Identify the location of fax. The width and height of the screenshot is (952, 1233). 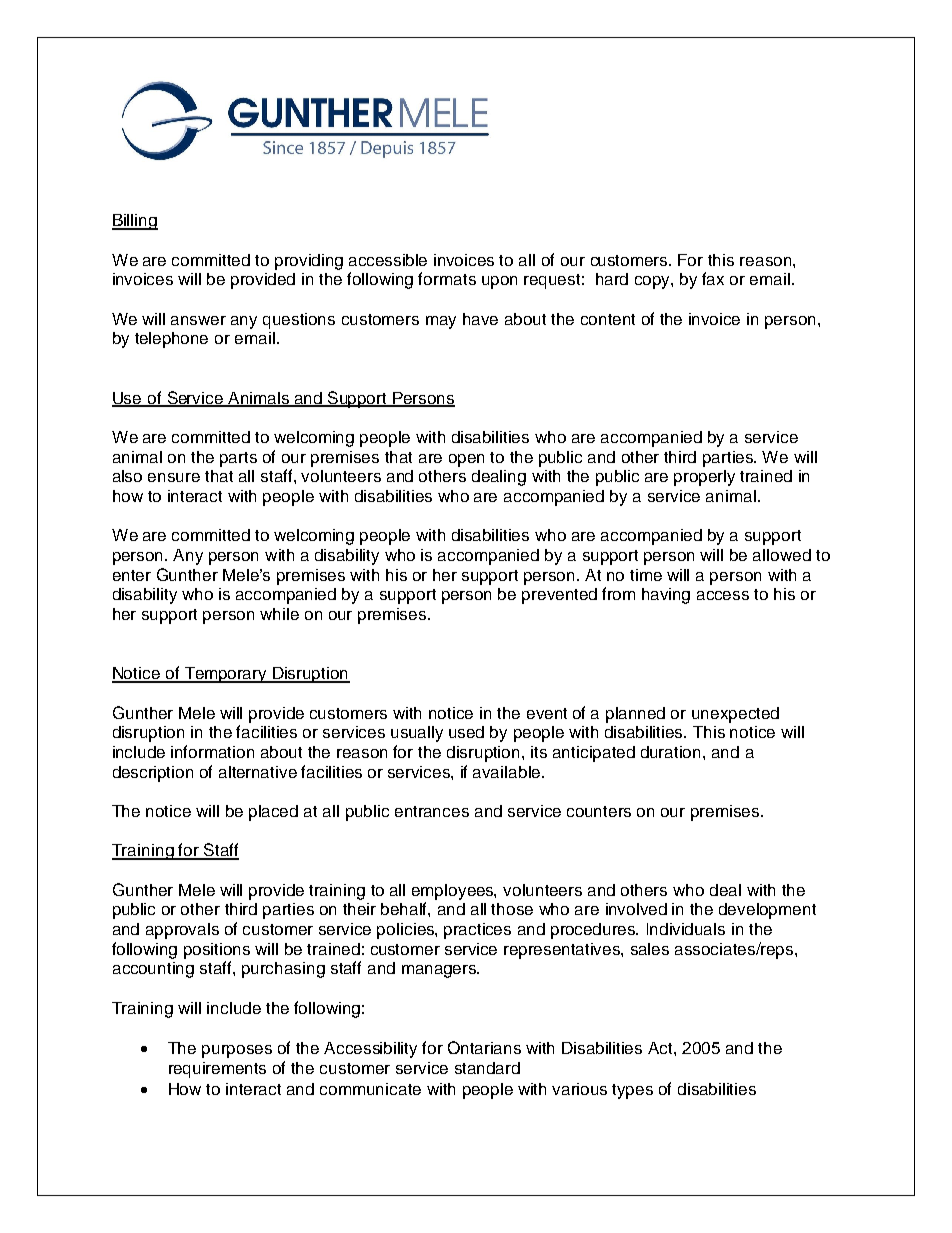
(713, 278).
